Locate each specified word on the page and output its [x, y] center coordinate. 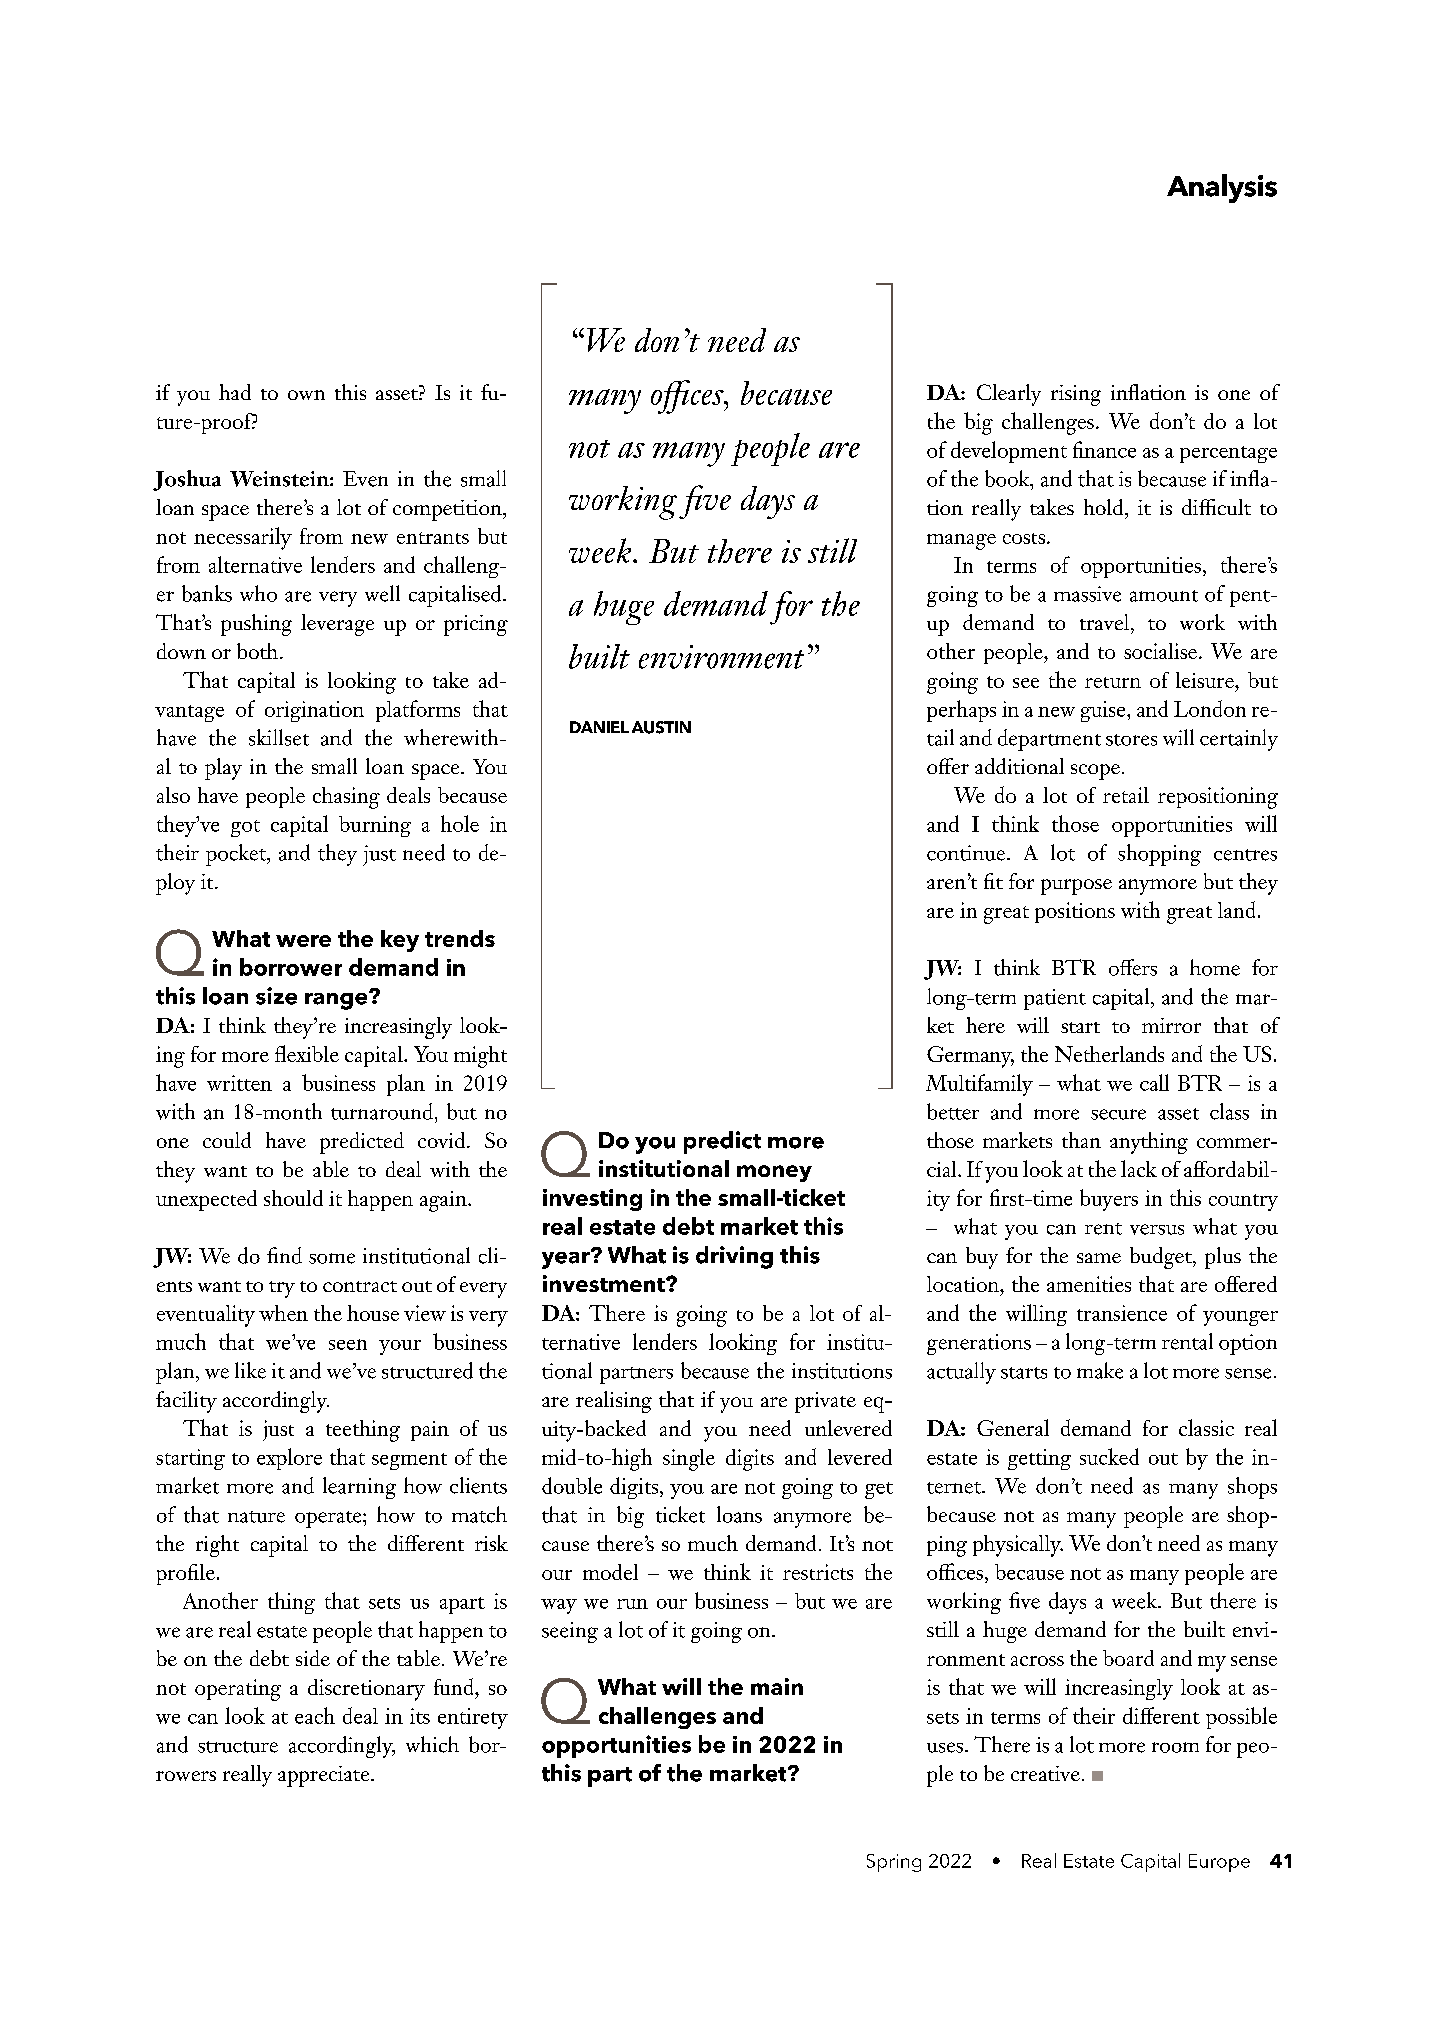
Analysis [1222, 188]
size [276, 996]
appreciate [325, 1776]
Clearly [1009, 395]
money [774, 1173]
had [235, 392]
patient [1055, 999]
